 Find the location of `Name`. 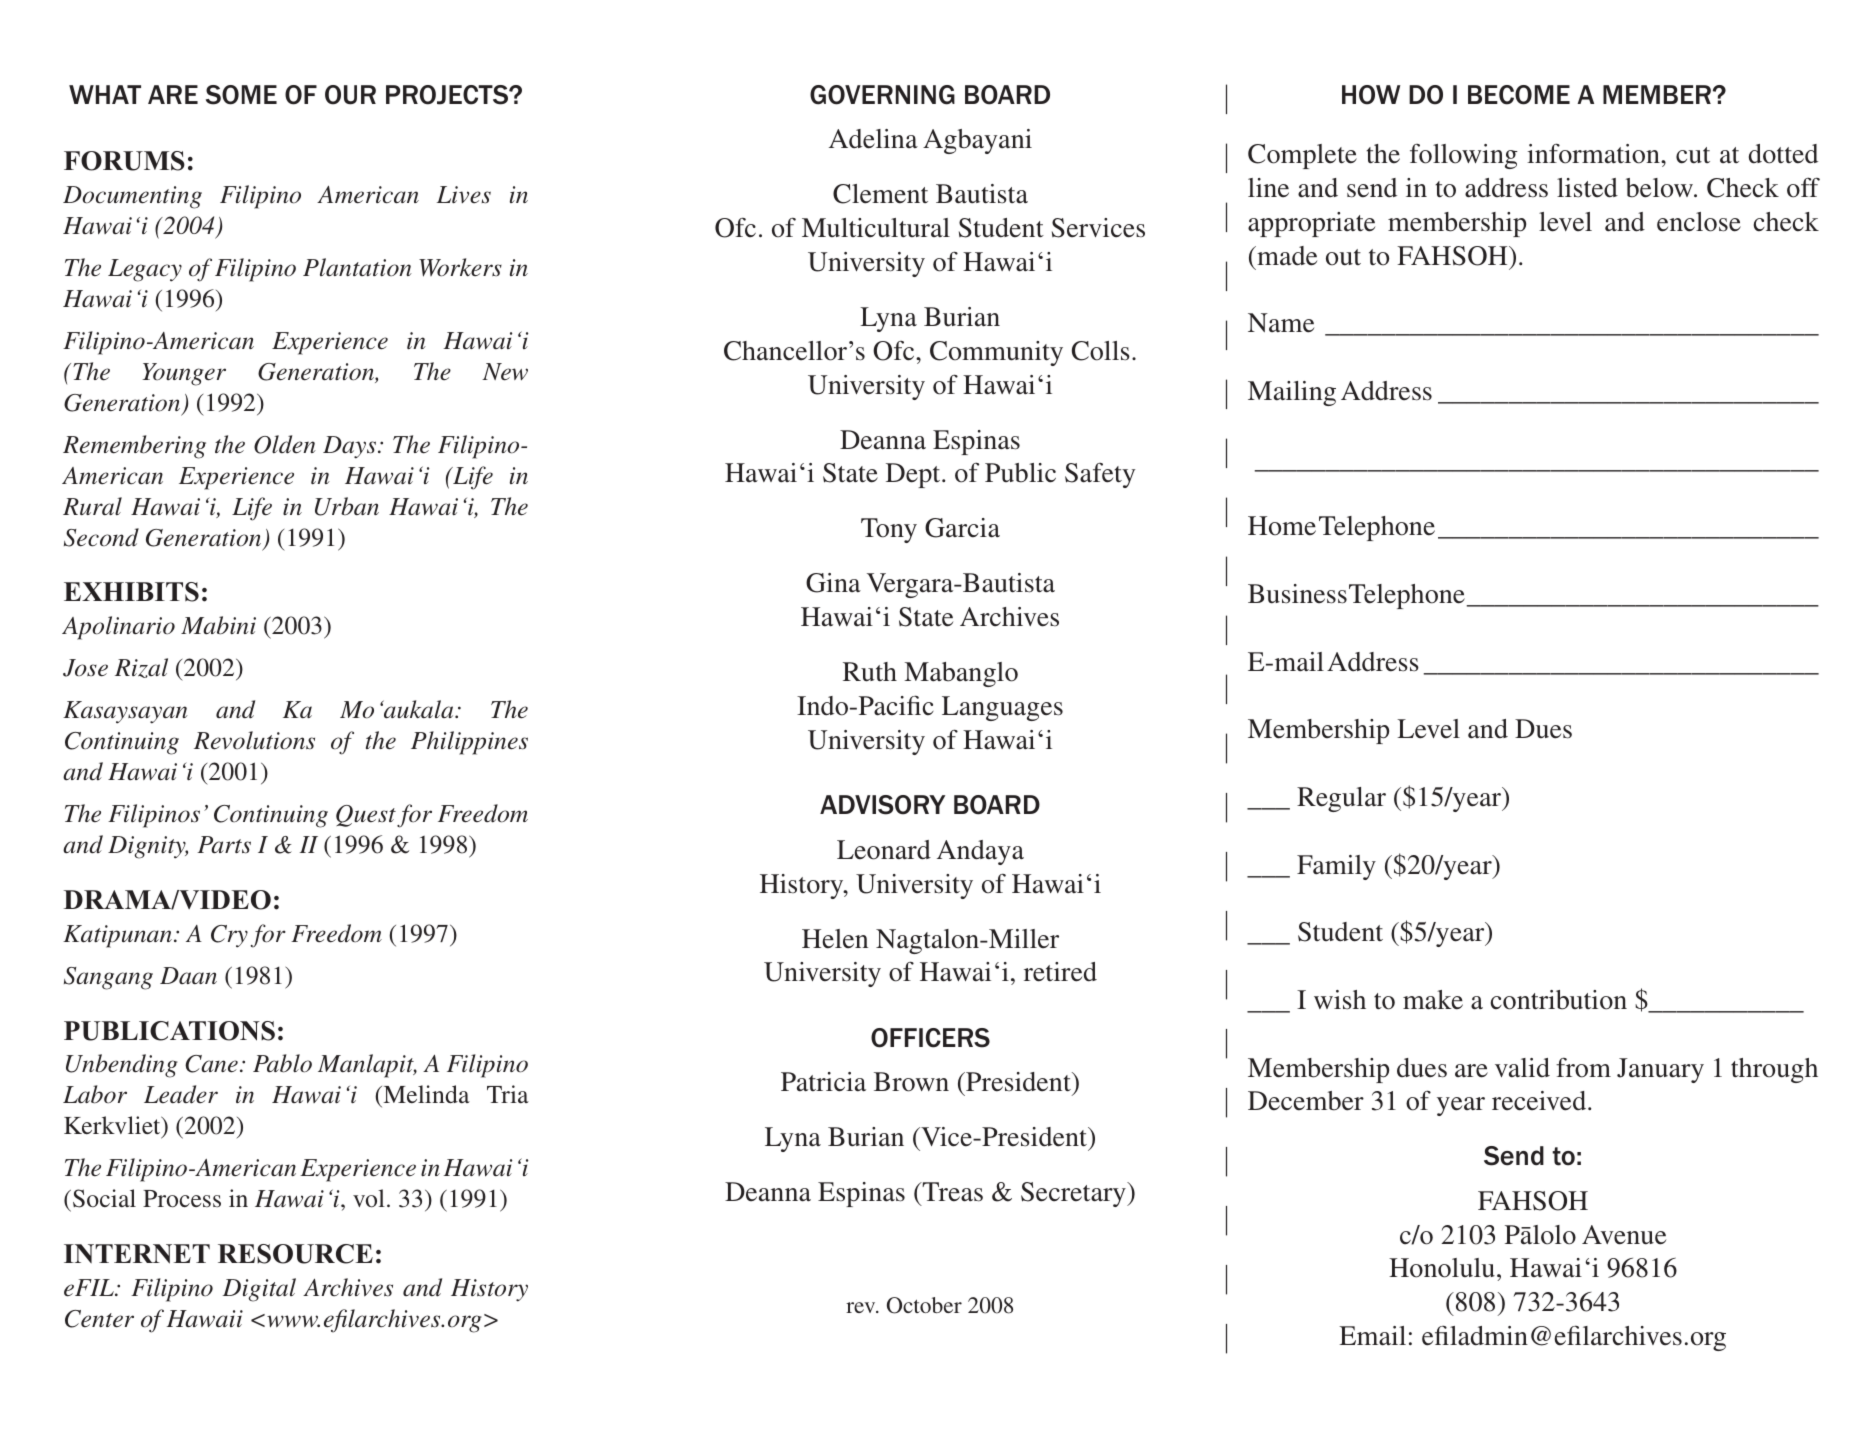

Name is located at coordinates (1281, 323).
